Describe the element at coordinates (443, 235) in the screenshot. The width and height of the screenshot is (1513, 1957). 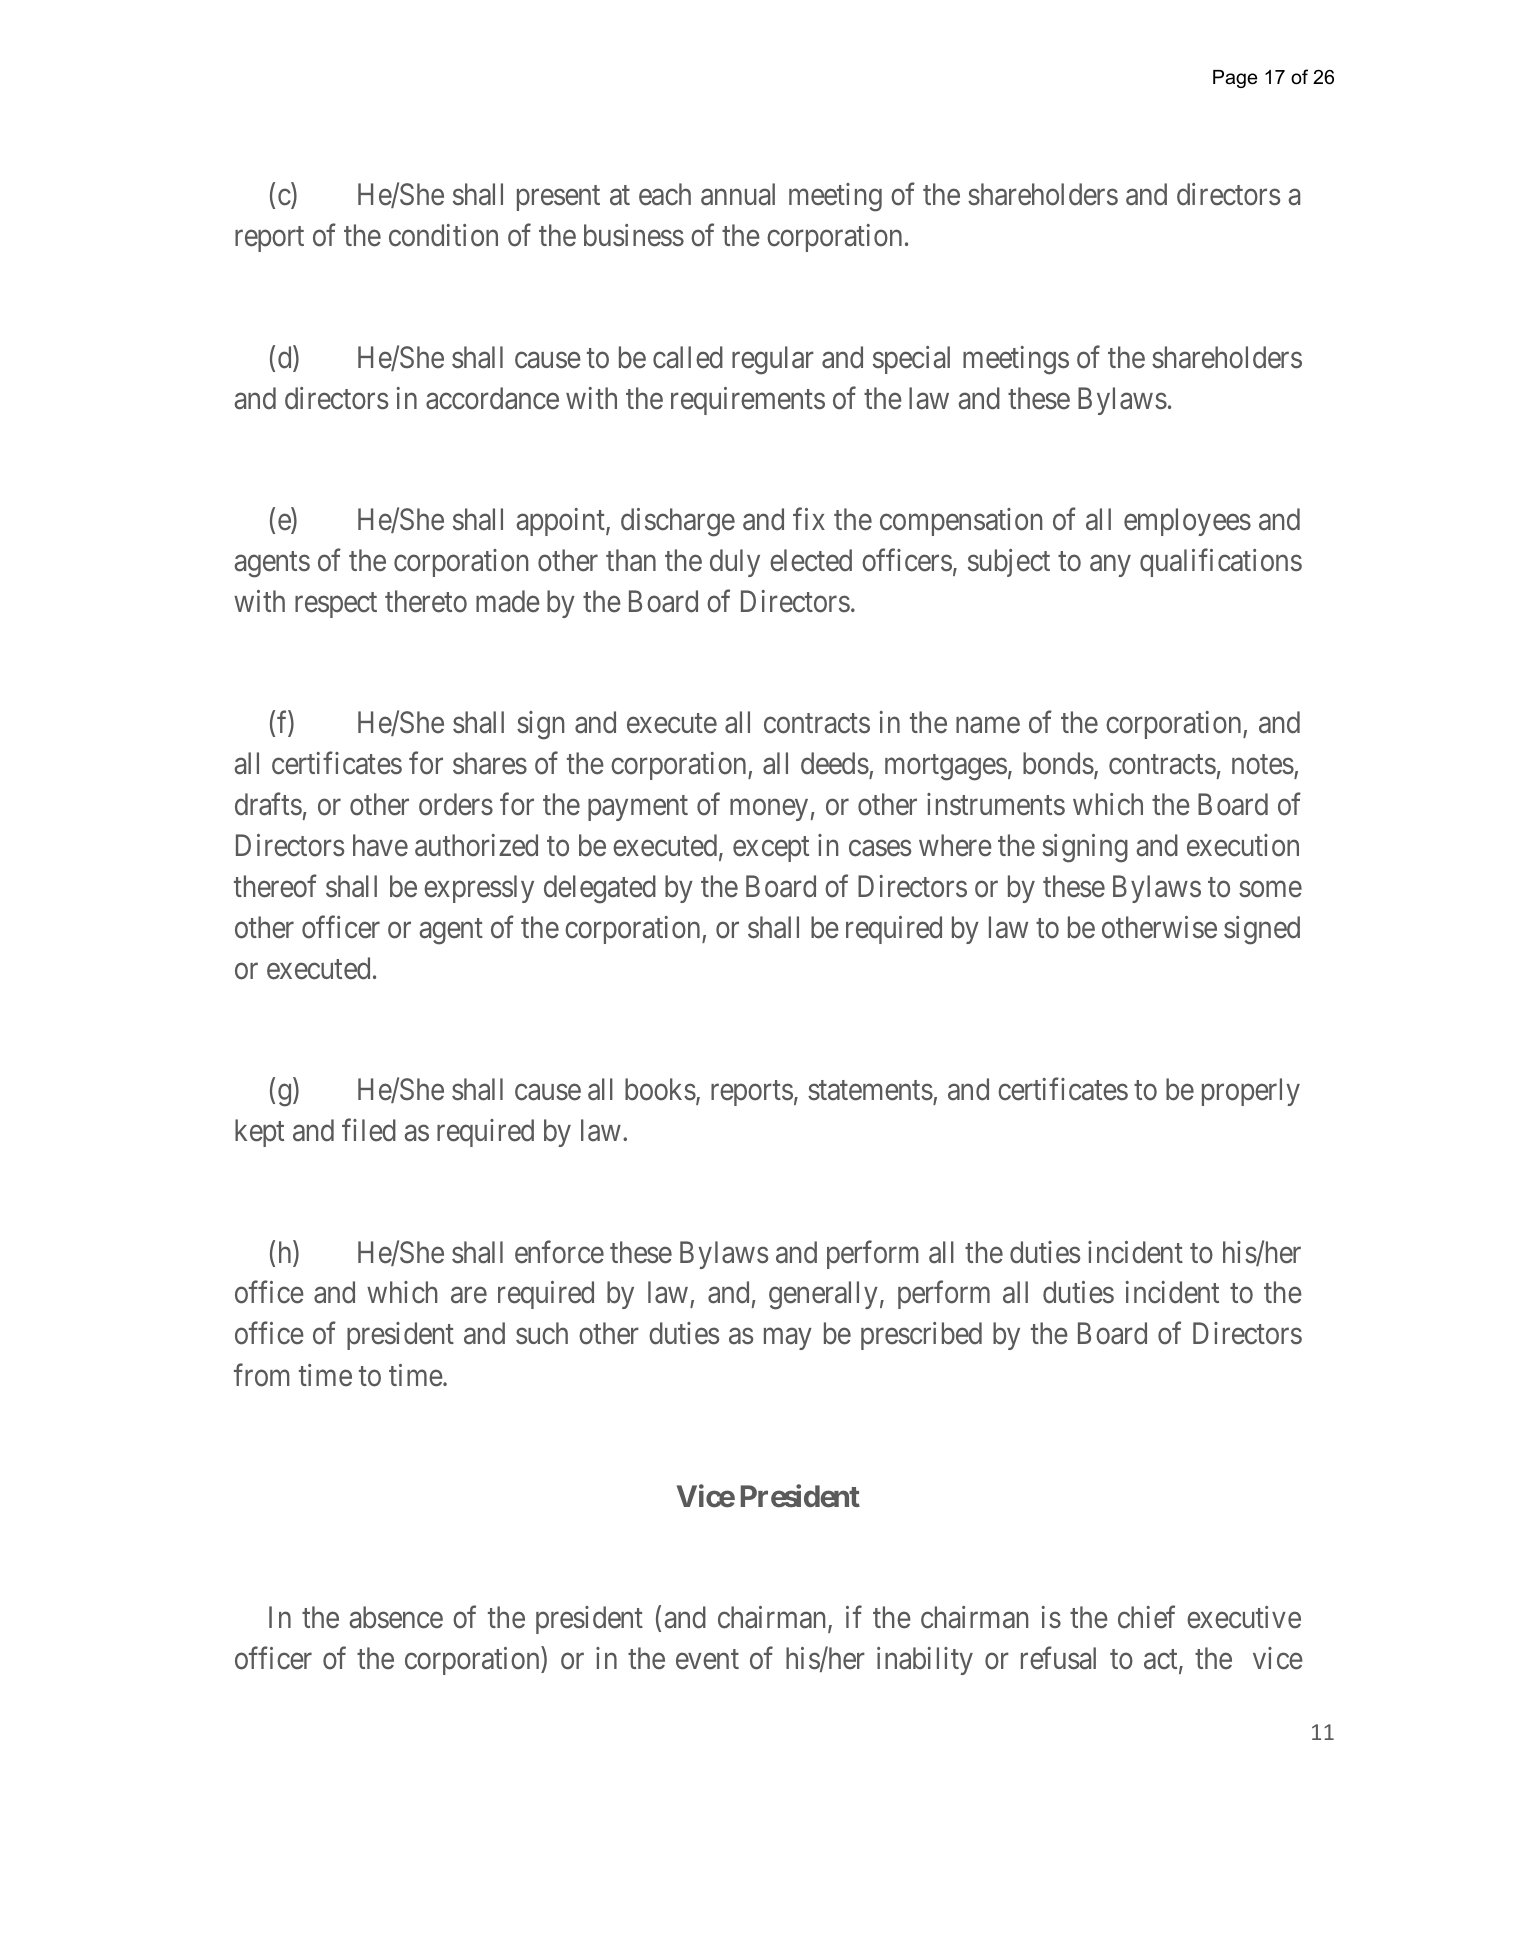
I see `condition` at that location.
